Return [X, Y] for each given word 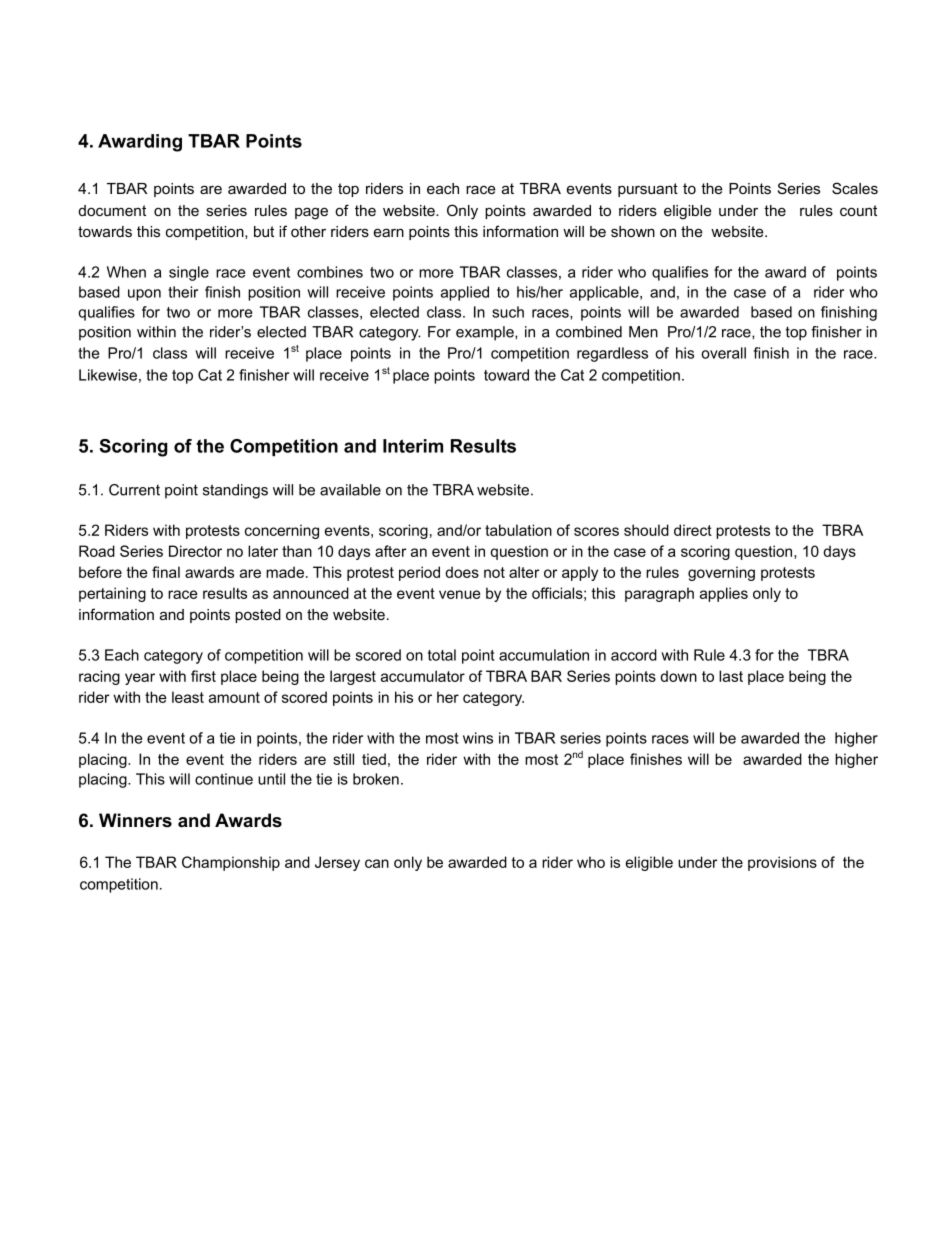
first [203, 676]
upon [144, 295]
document [112, 210]
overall [723, 353]
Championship [231, 863]
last [731, 676]
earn [389, 232]
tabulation [518, 530]
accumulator [423, 676]
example [486, 333]
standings [235, 491]
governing [721, 573]
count [858, 210]
